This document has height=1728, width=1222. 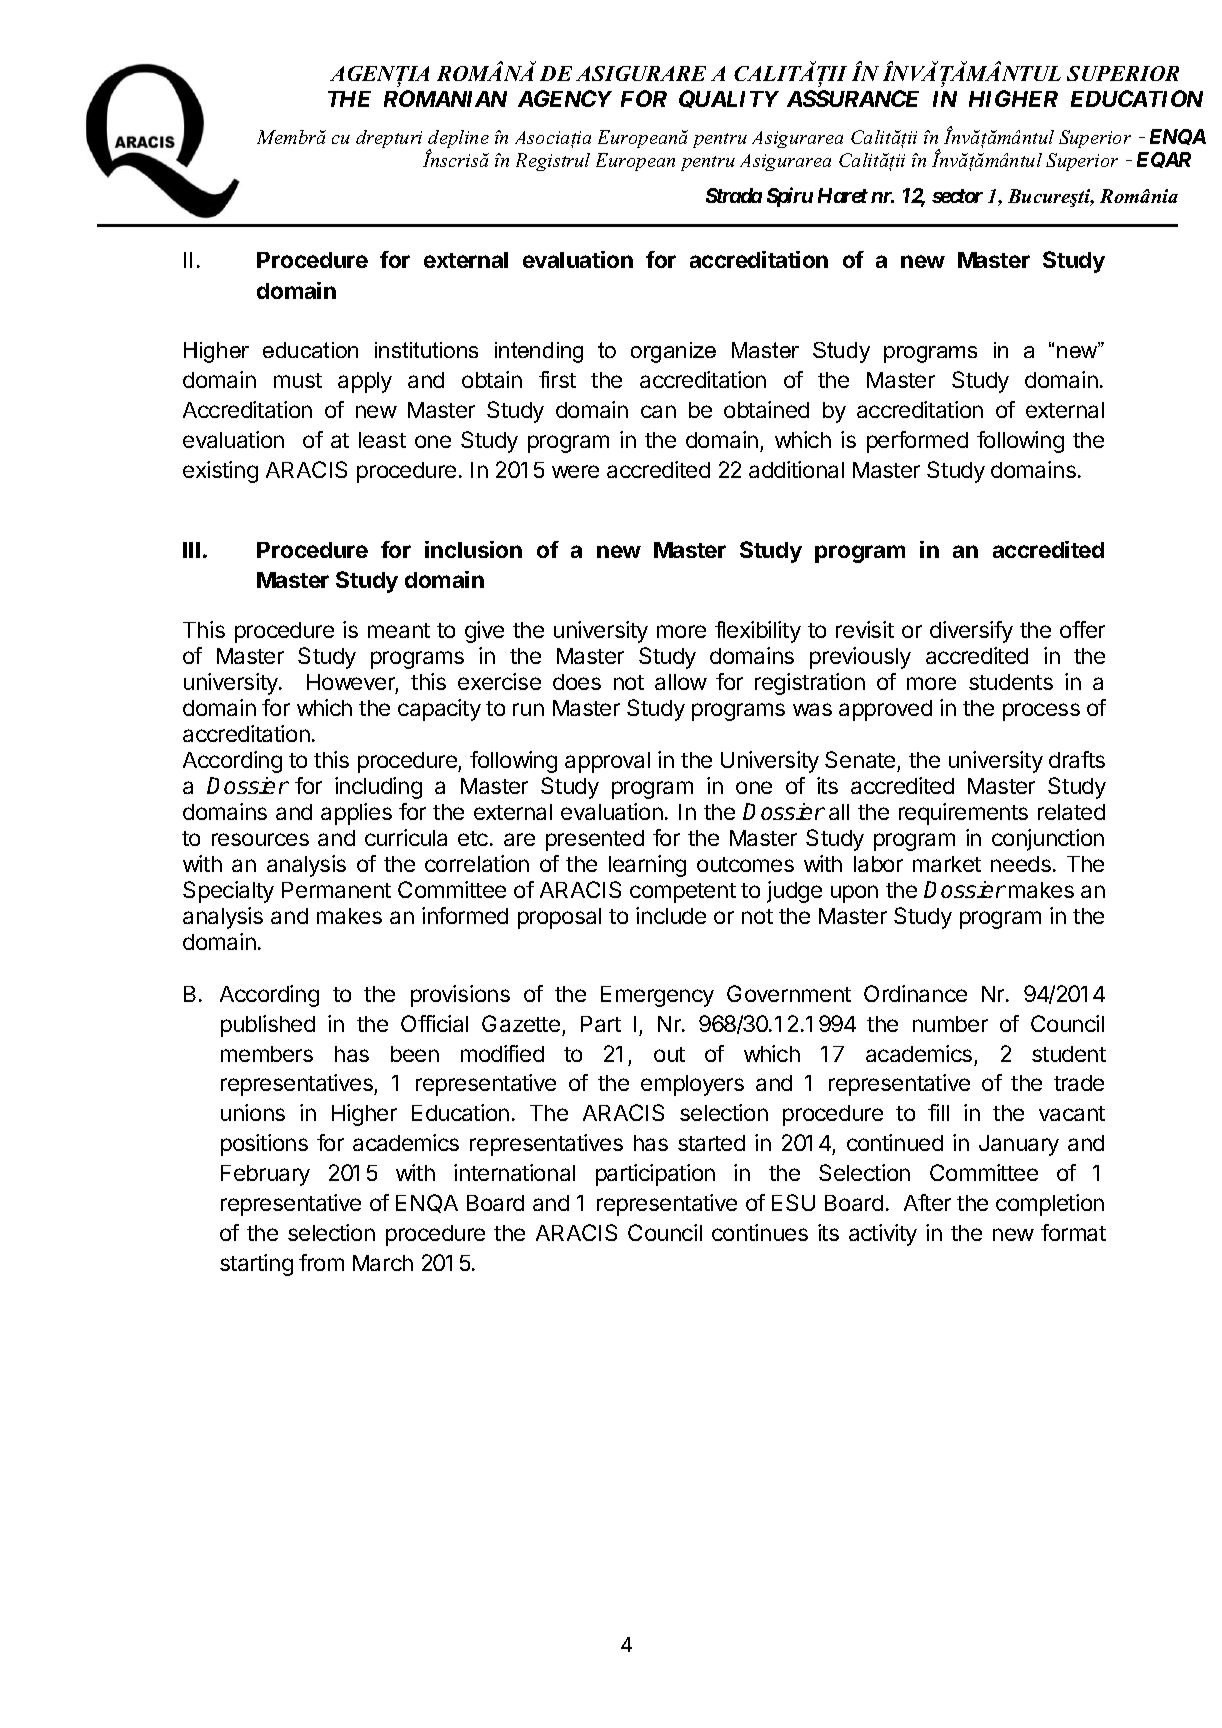 I want to click on Ordinance, so click(x=915, y=993).
